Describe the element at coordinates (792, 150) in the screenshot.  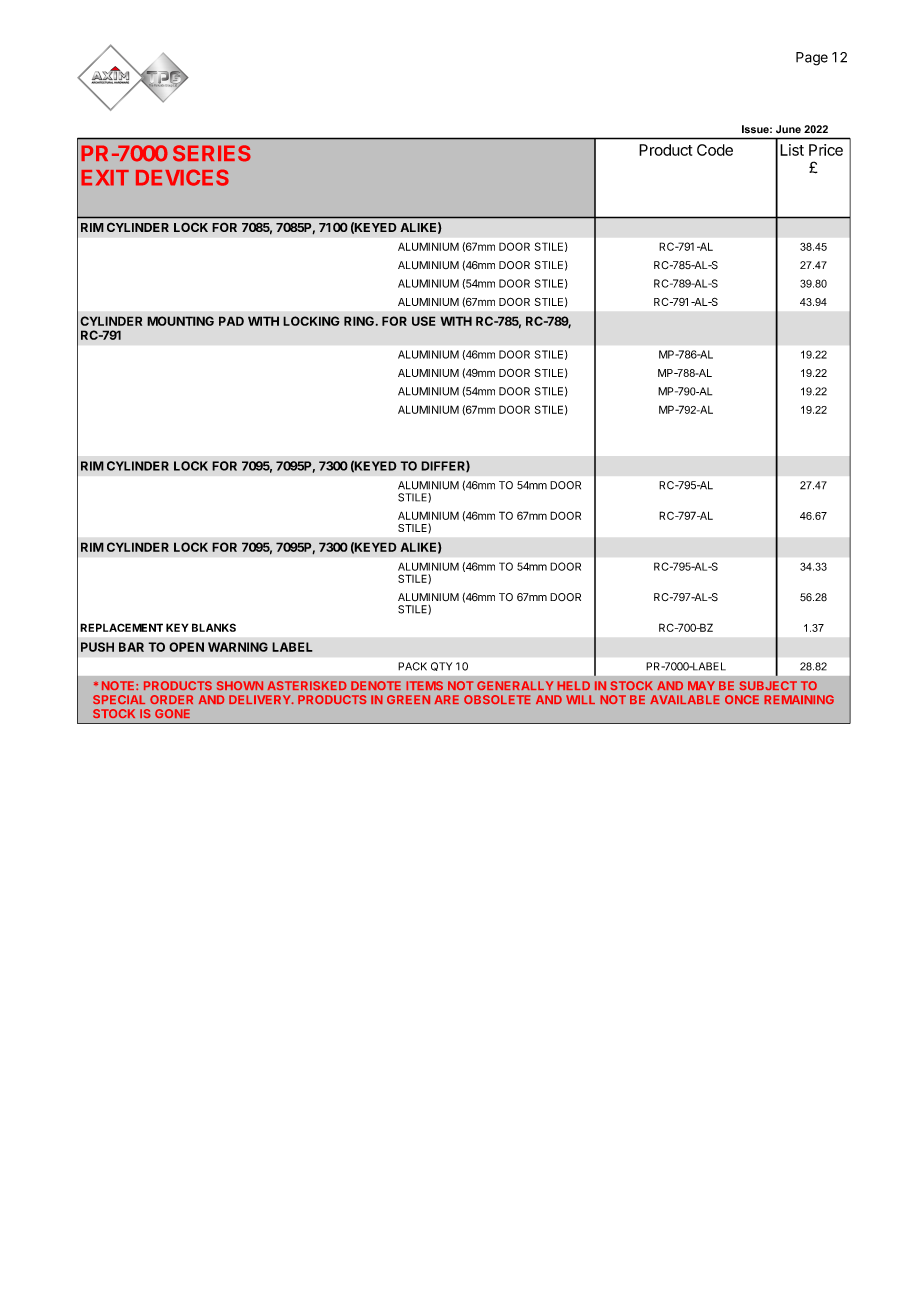
I see `List` at that location.
